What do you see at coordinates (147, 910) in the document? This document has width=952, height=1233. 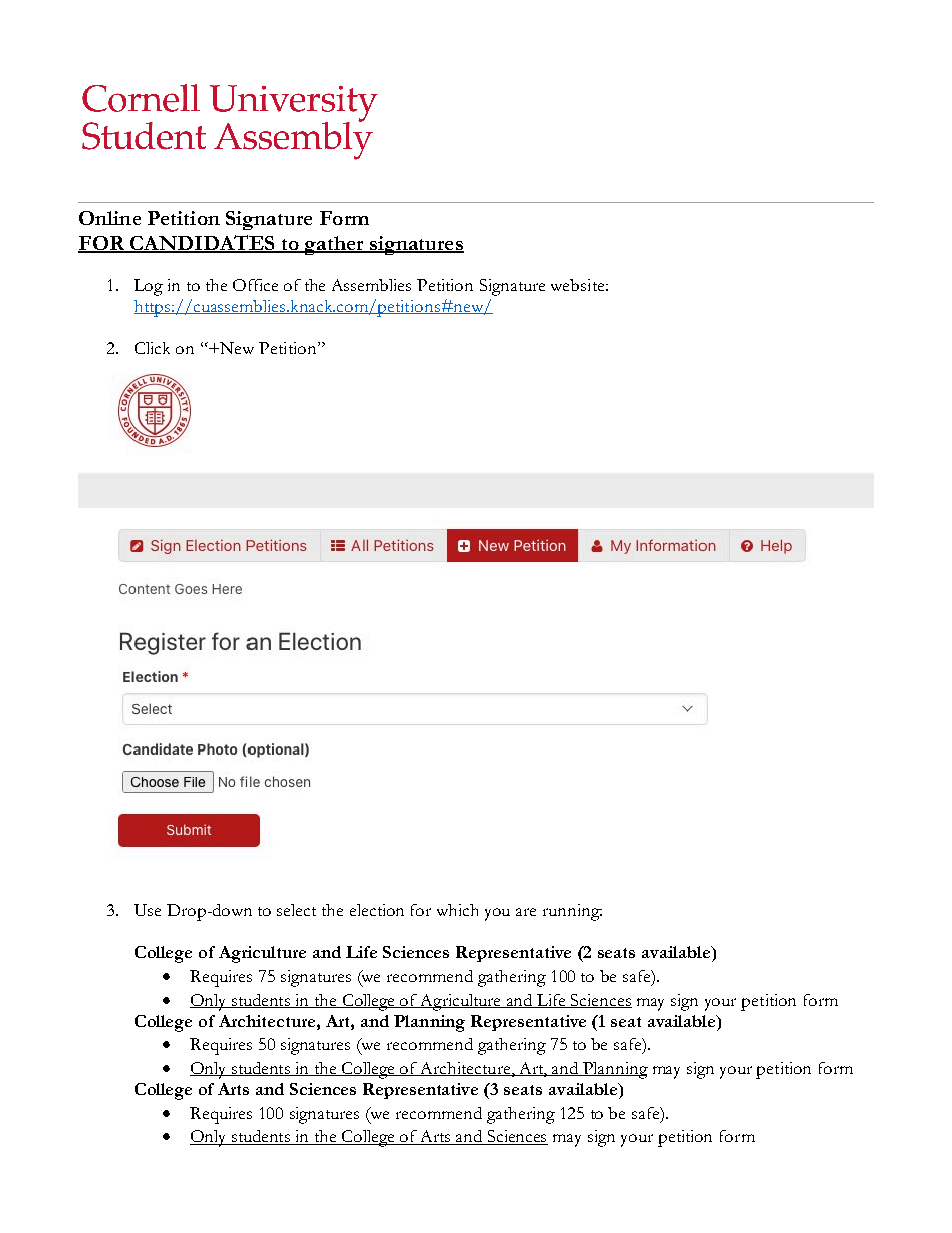 I see `Use` at bounding box center [147, 910].
